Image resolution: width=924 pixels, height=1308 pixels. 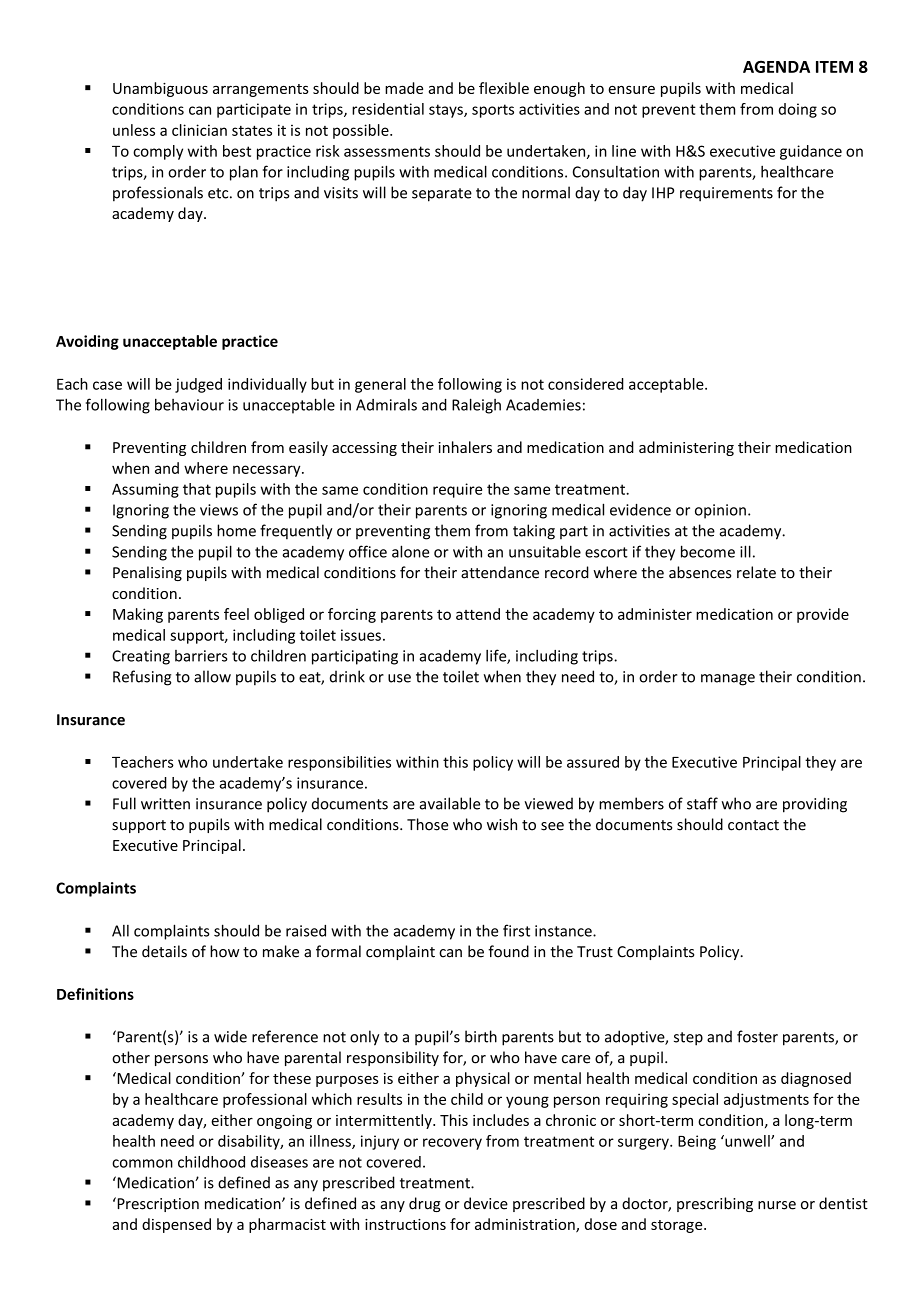 What do you see at coordinates (798, 110) in the screenshot?
I see `doing` at bounding box center [798, 110].
